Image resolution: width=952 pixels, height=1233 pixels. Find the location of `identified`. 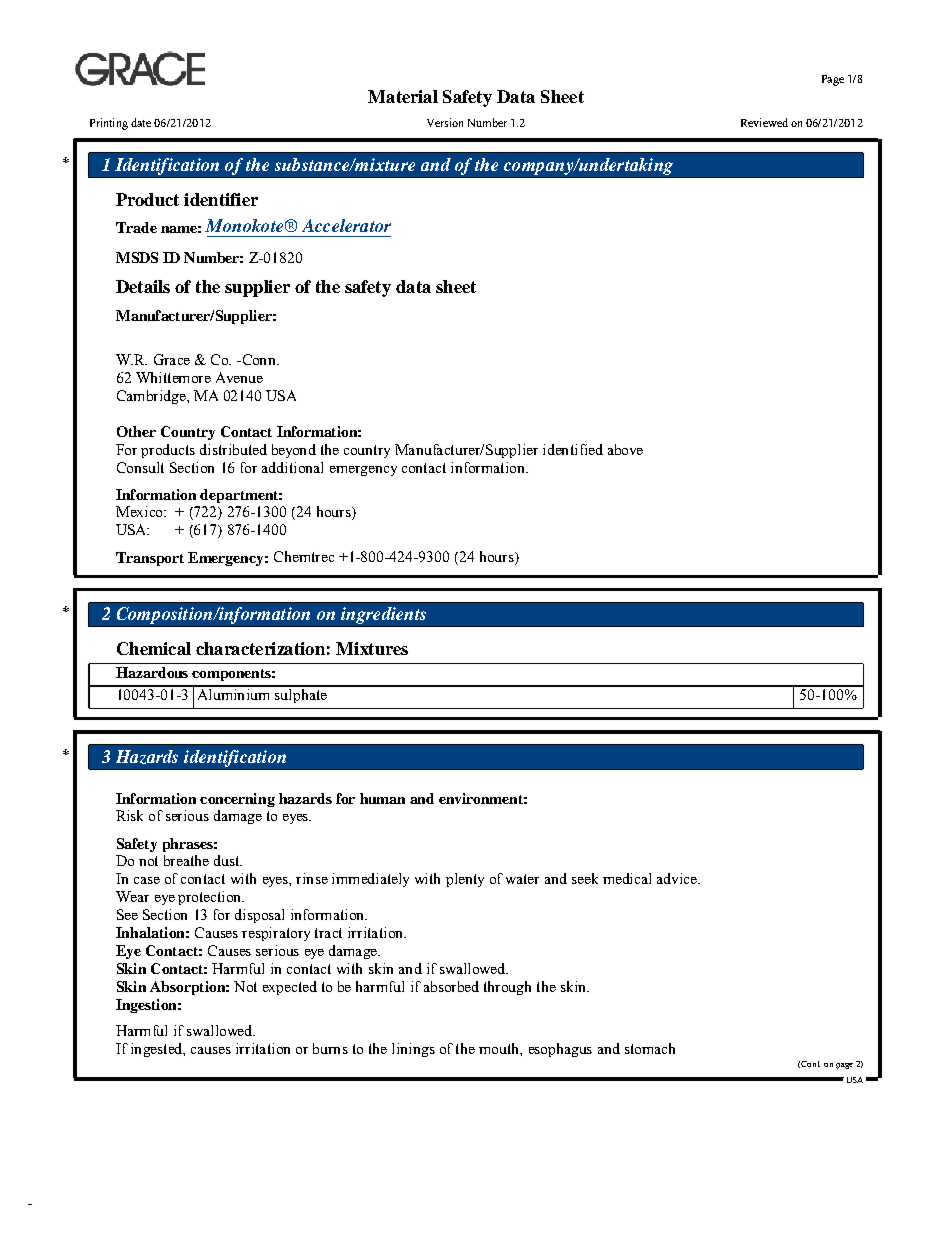

identified is located at coordinates (573, 449).
